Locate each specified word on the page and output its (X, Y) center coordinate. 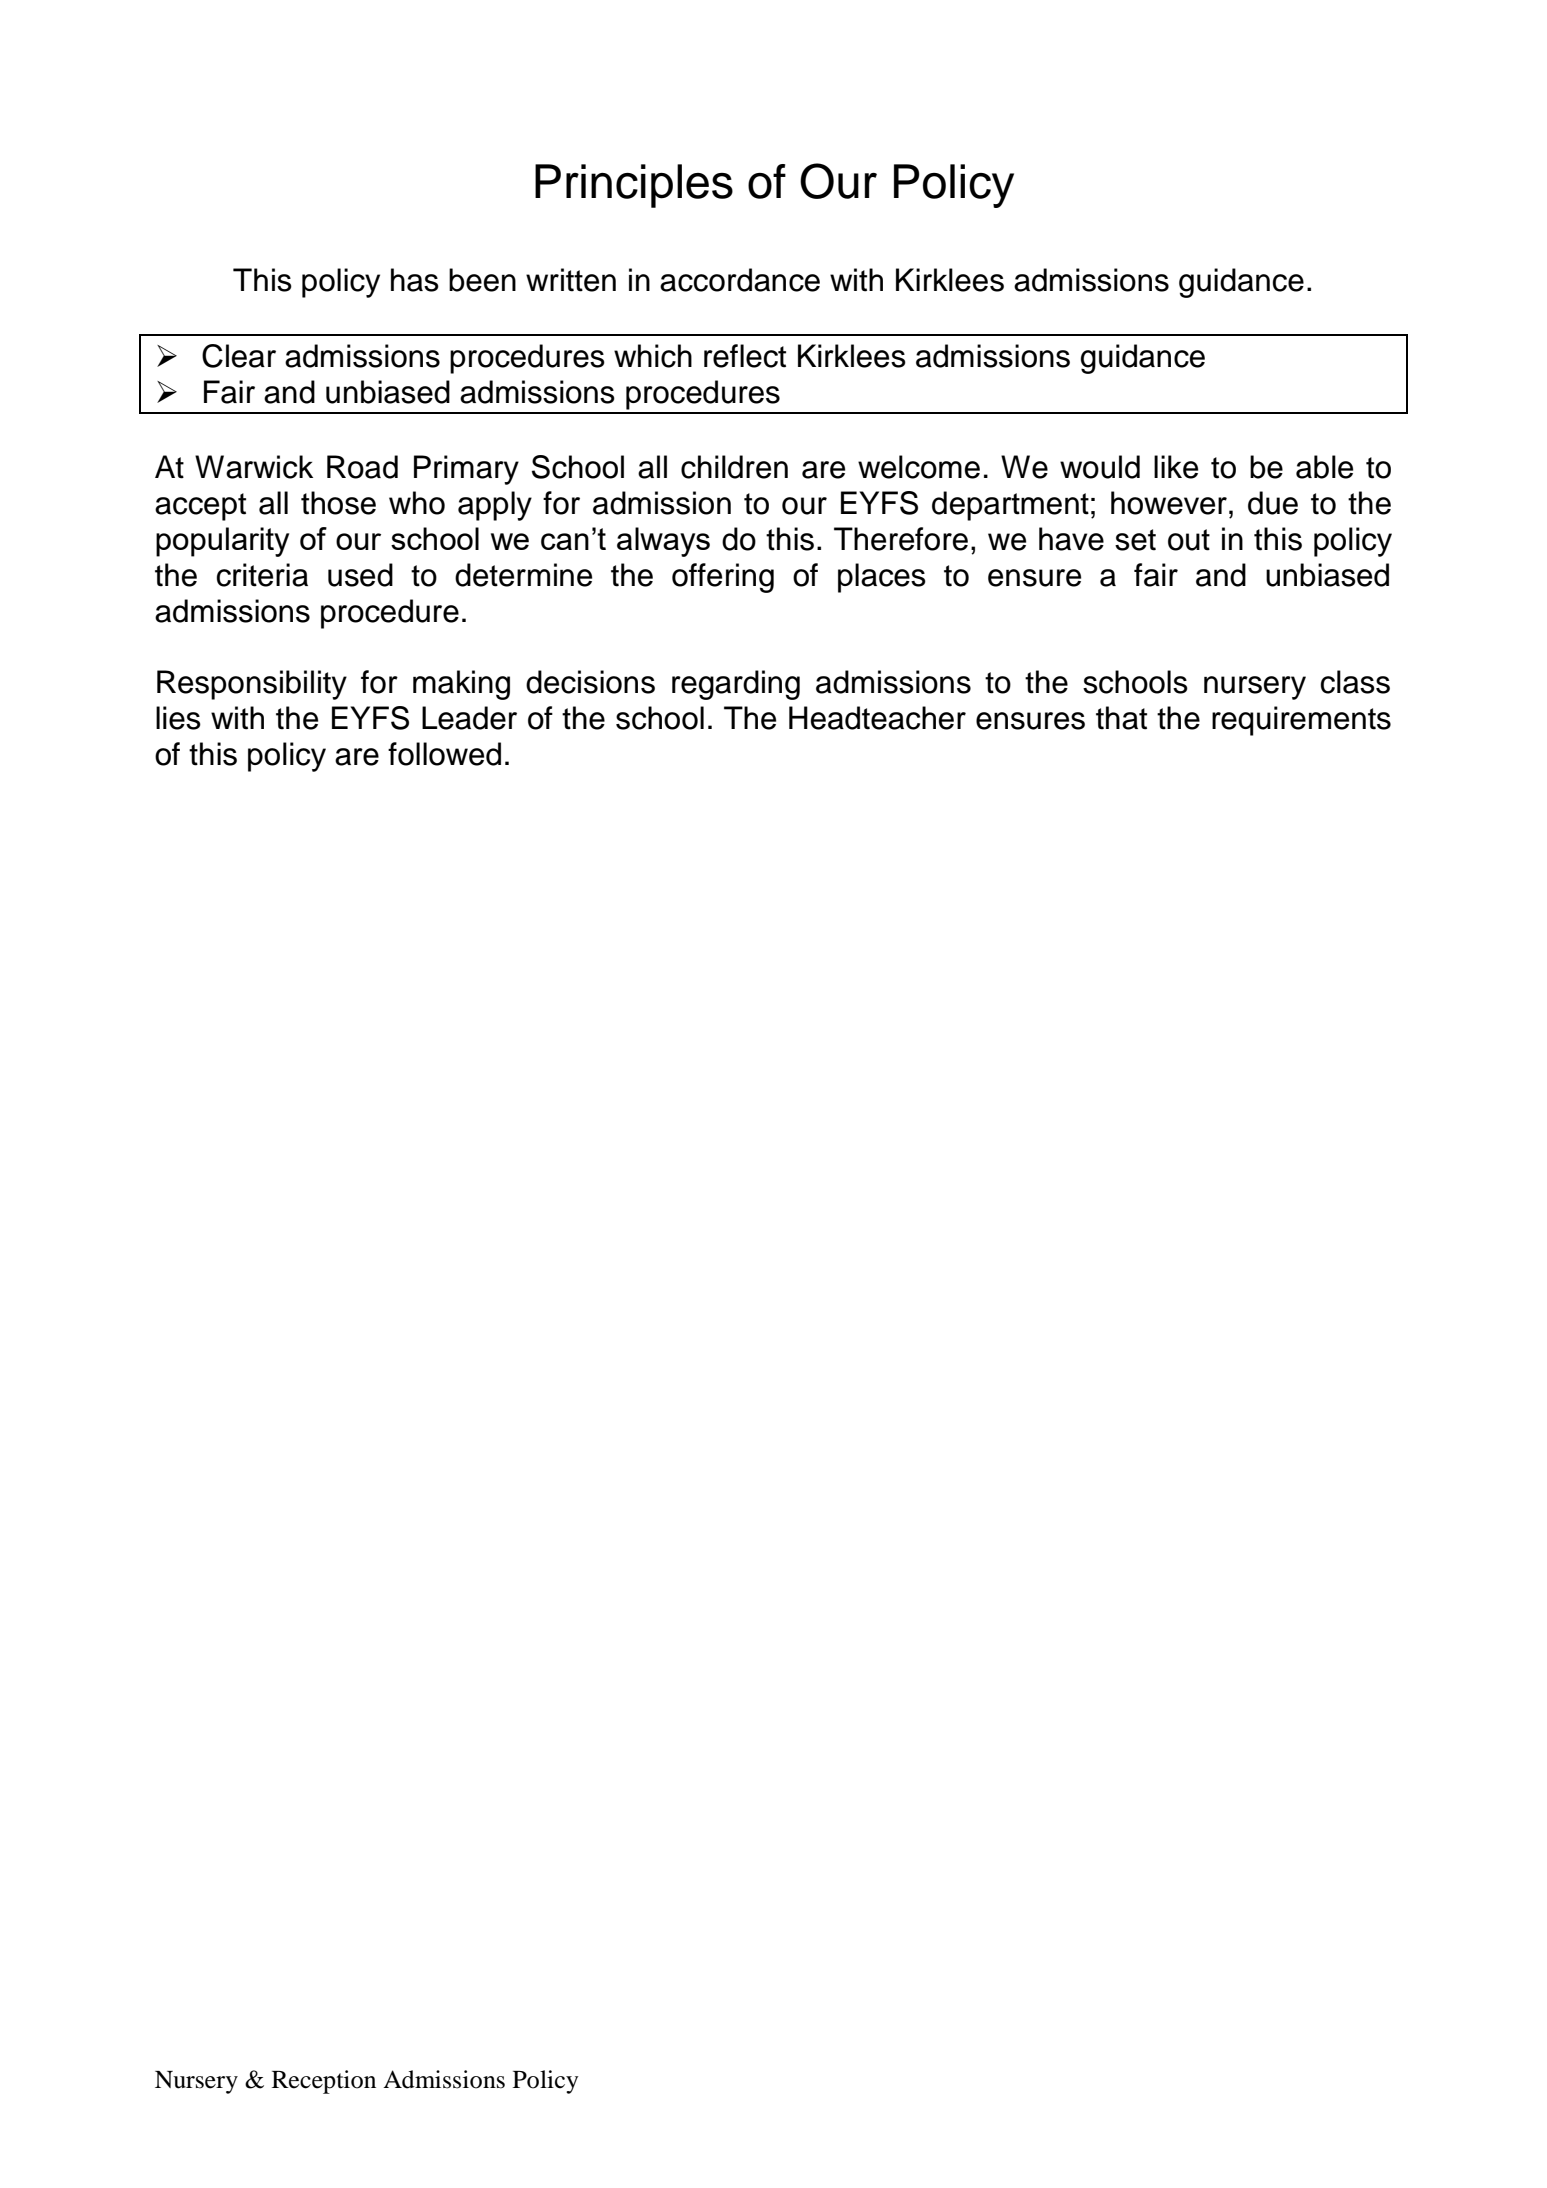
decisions (590, 682)
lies (178, 718)
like (1176, 467)
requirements (1301, 721)
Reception (324, 2082)
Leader (469, 718)
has (415, 280)
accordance (740, 280)
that (1121, 718)
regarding (736, 685)
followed (444, 754)
